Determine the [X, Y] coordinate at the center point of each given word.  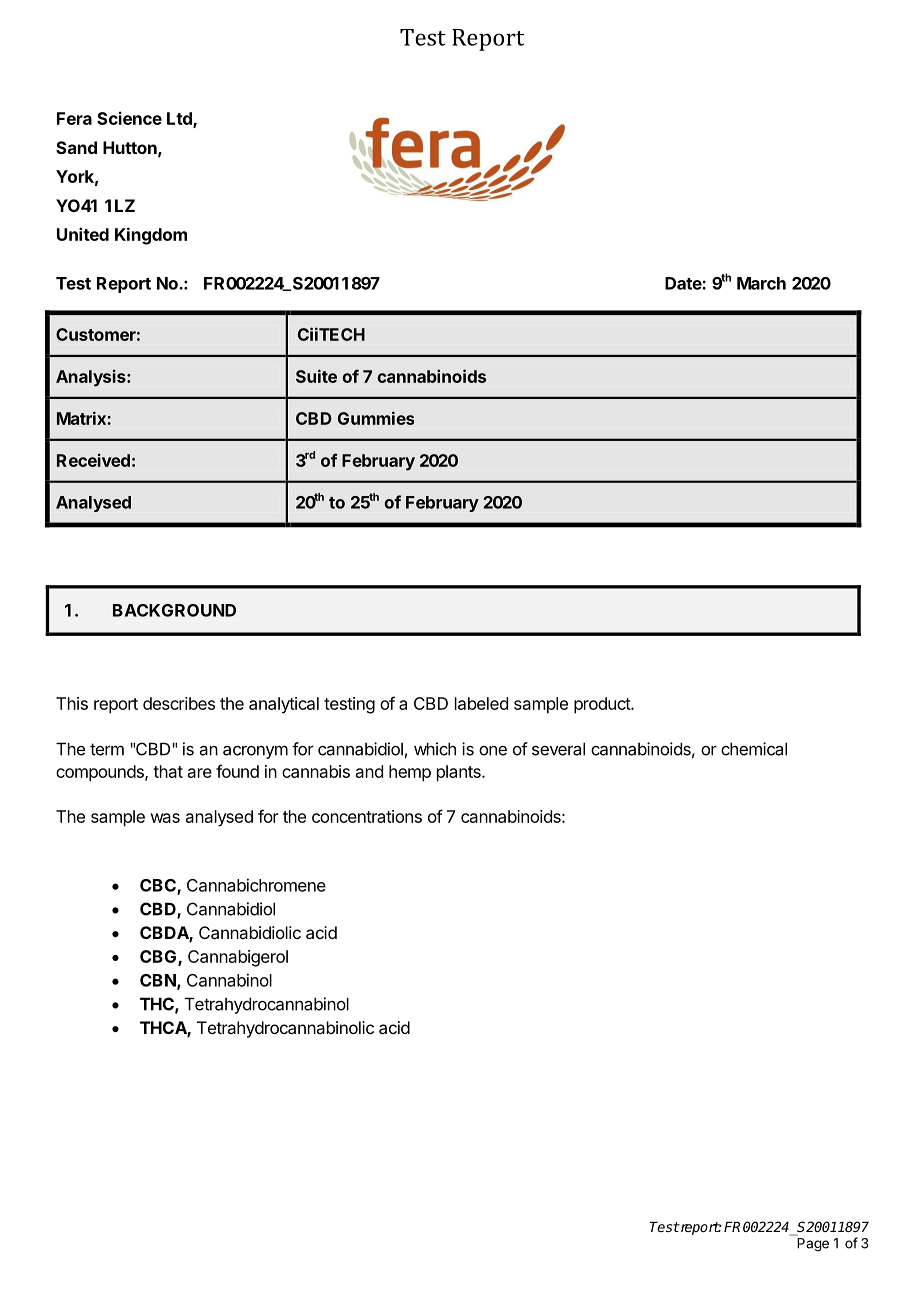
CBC [159, 886]
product [603, 705]
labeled [481, 703]
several [558, 749]
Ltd [180, 120]
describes [179, 703]
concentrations [367, 816]
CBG [159, 958]
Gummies [376, 418]
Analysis [92, 378]
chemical [754, 749]
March [761, 283]
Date [684, 283]
